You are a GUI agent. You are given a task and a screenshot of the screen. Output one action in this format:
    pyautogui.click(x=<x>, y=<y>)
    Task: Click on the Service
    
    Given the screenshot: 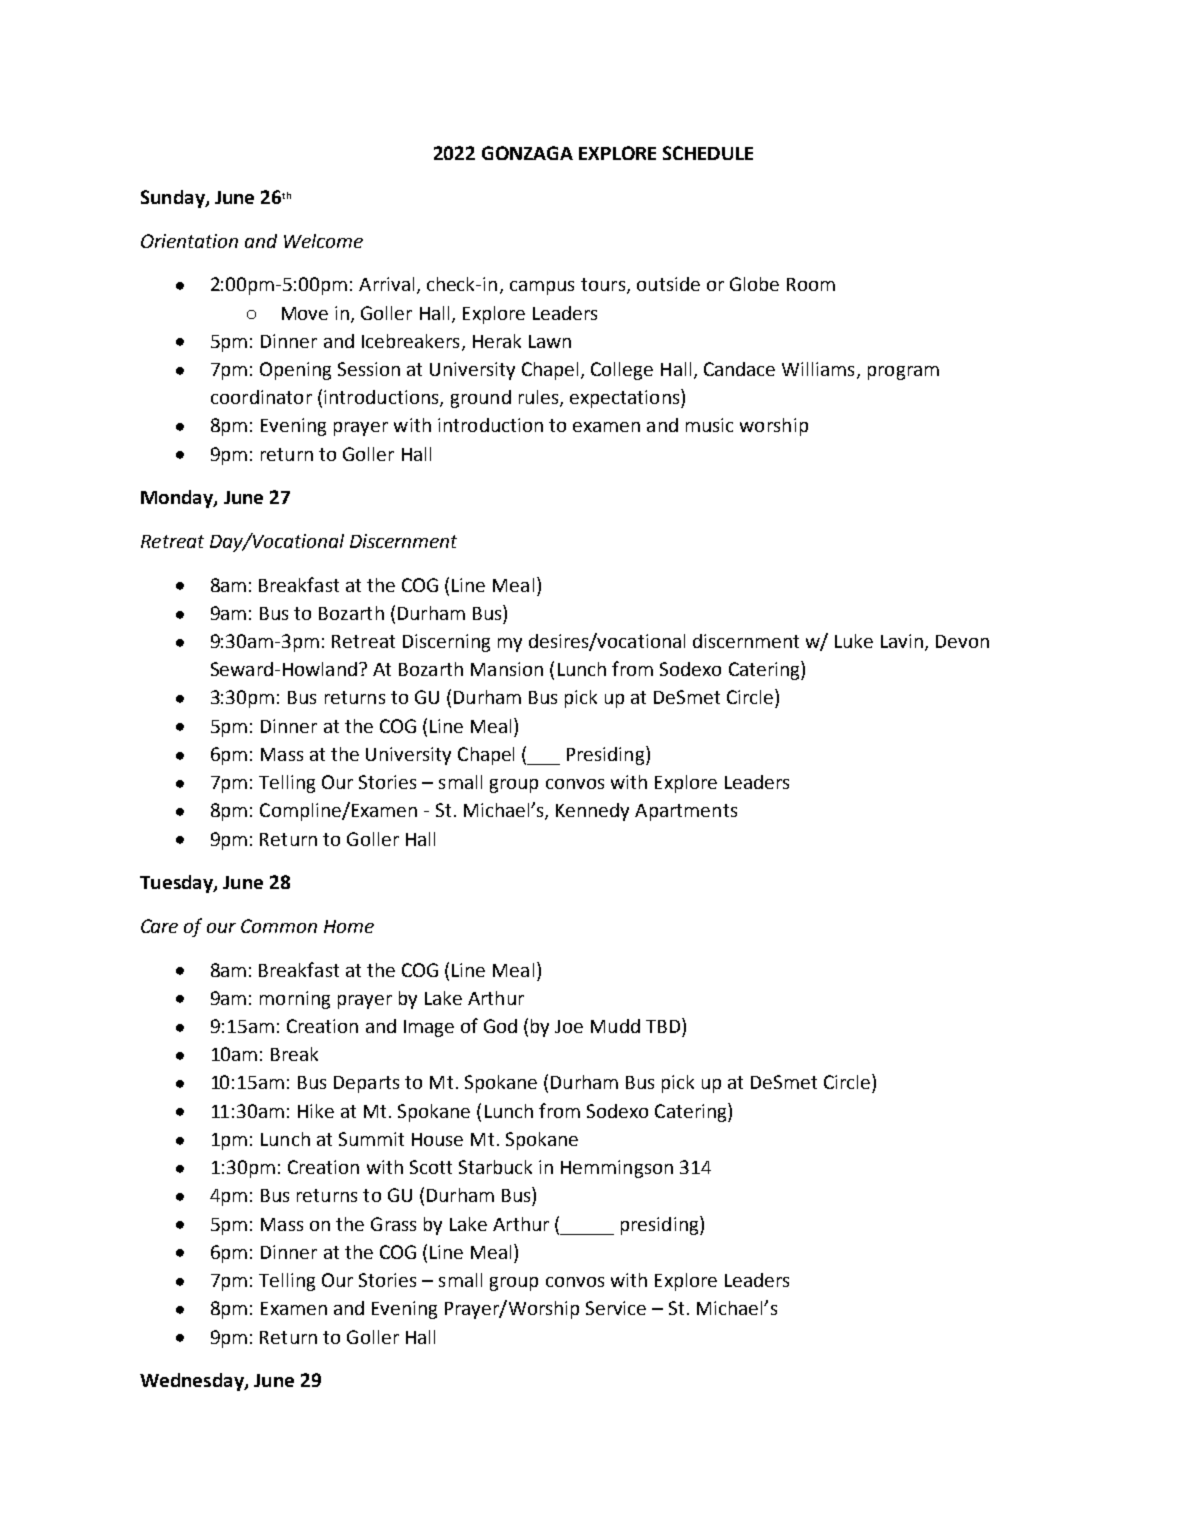 What is the action you would take?
    pyautogui.click(x=616, y=1308)
